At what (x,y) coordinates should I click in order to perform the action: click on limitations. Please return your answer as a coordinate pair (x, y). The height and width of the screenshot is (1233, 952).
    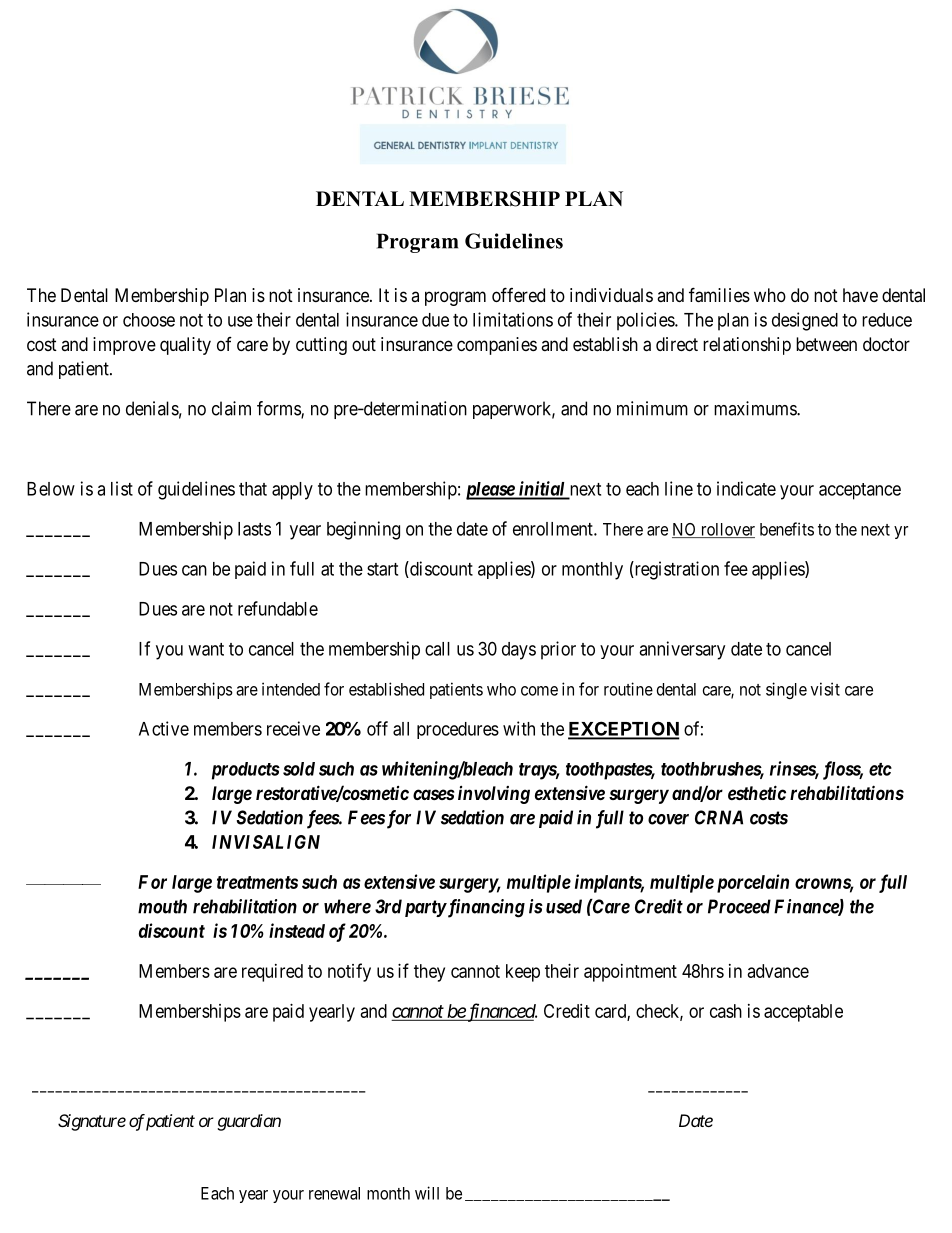
    Looking at the image, I should click on (513, 319).
